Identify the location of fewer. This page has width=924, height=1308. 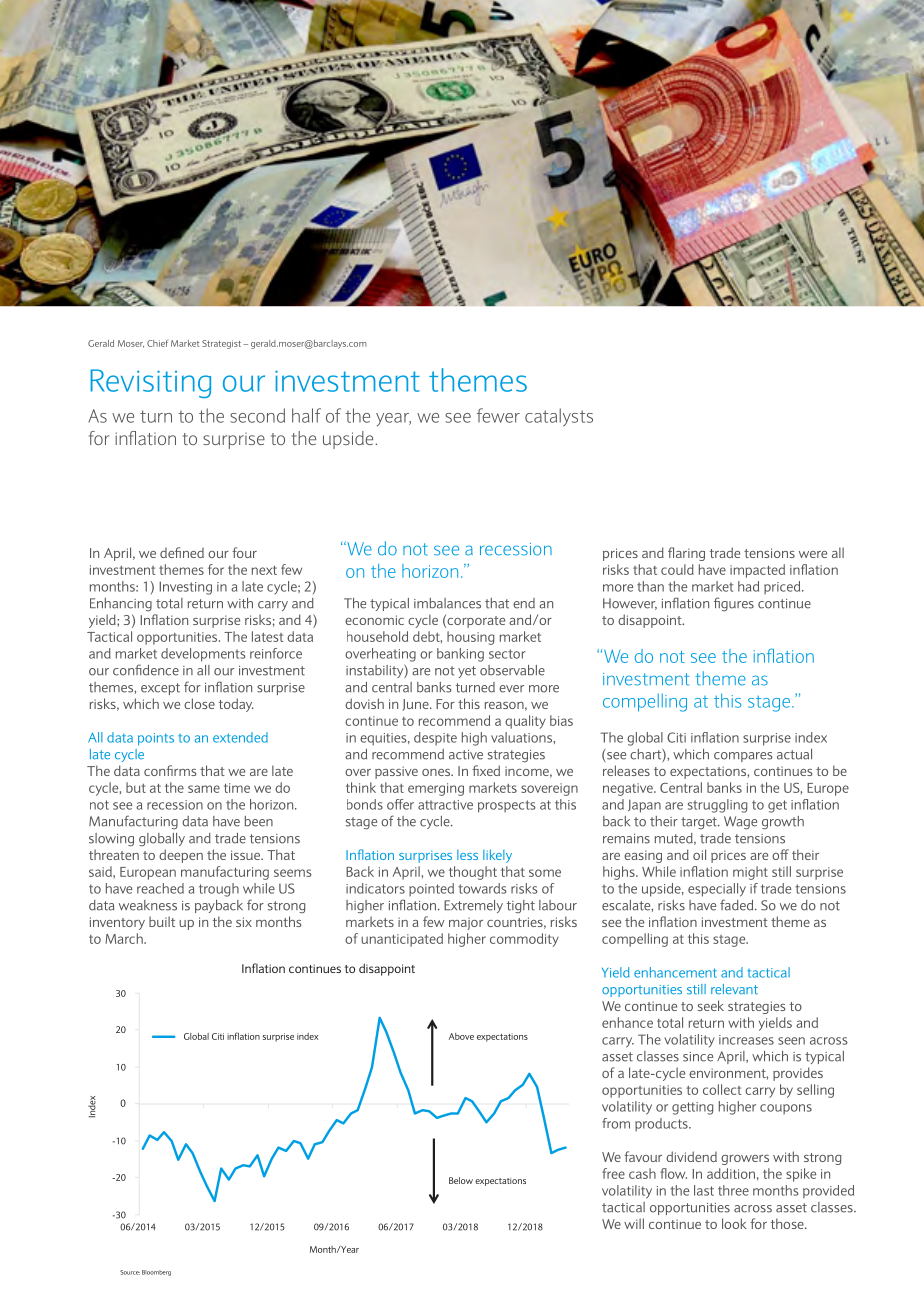
(498, 415).
